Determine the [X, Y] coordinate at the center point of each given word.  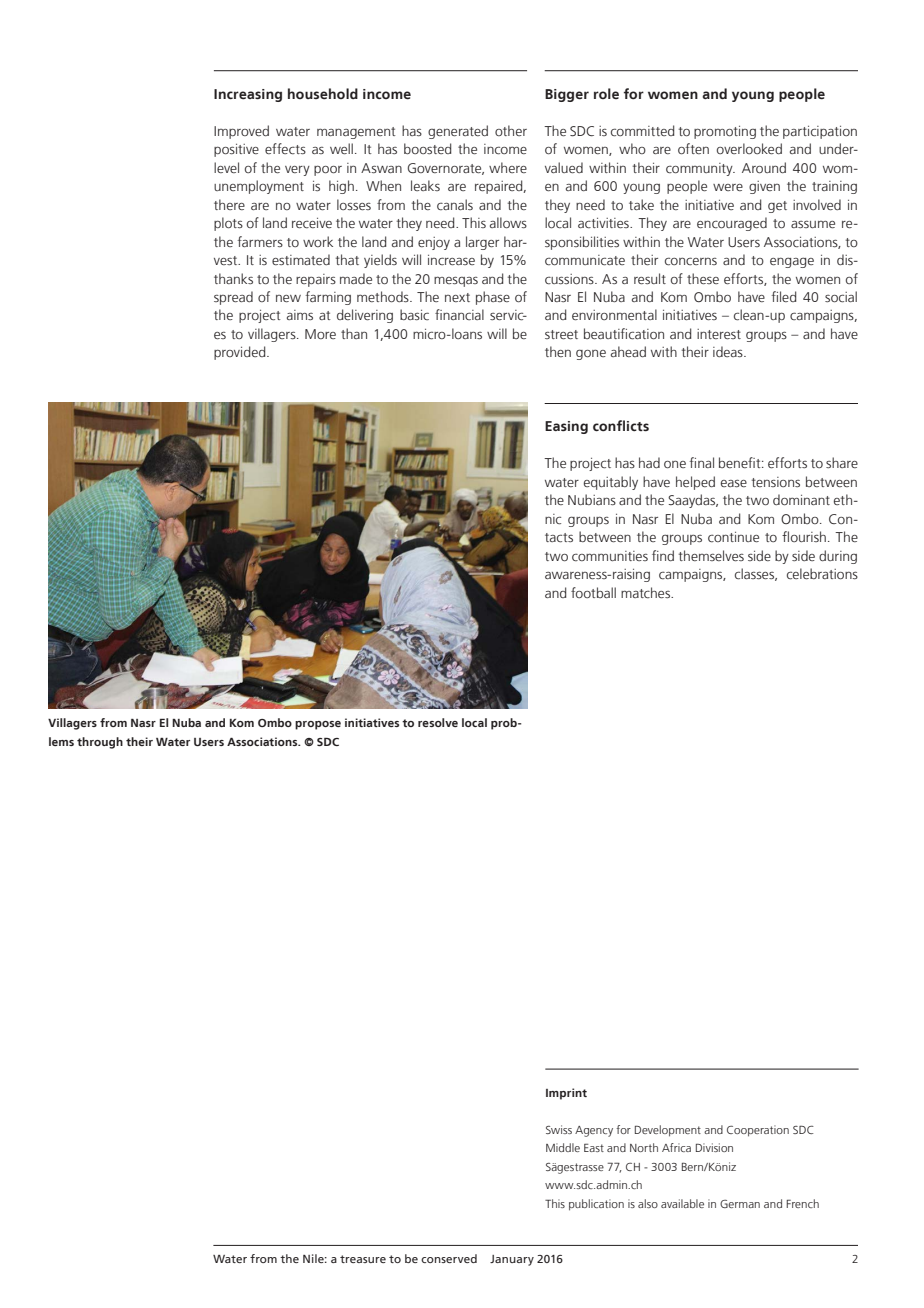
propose [318, 725]
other [511, 130]
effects [285, 149]
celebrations [822, 574]
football [593, 592]
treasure [363, 1259]
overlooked [749, 148]
